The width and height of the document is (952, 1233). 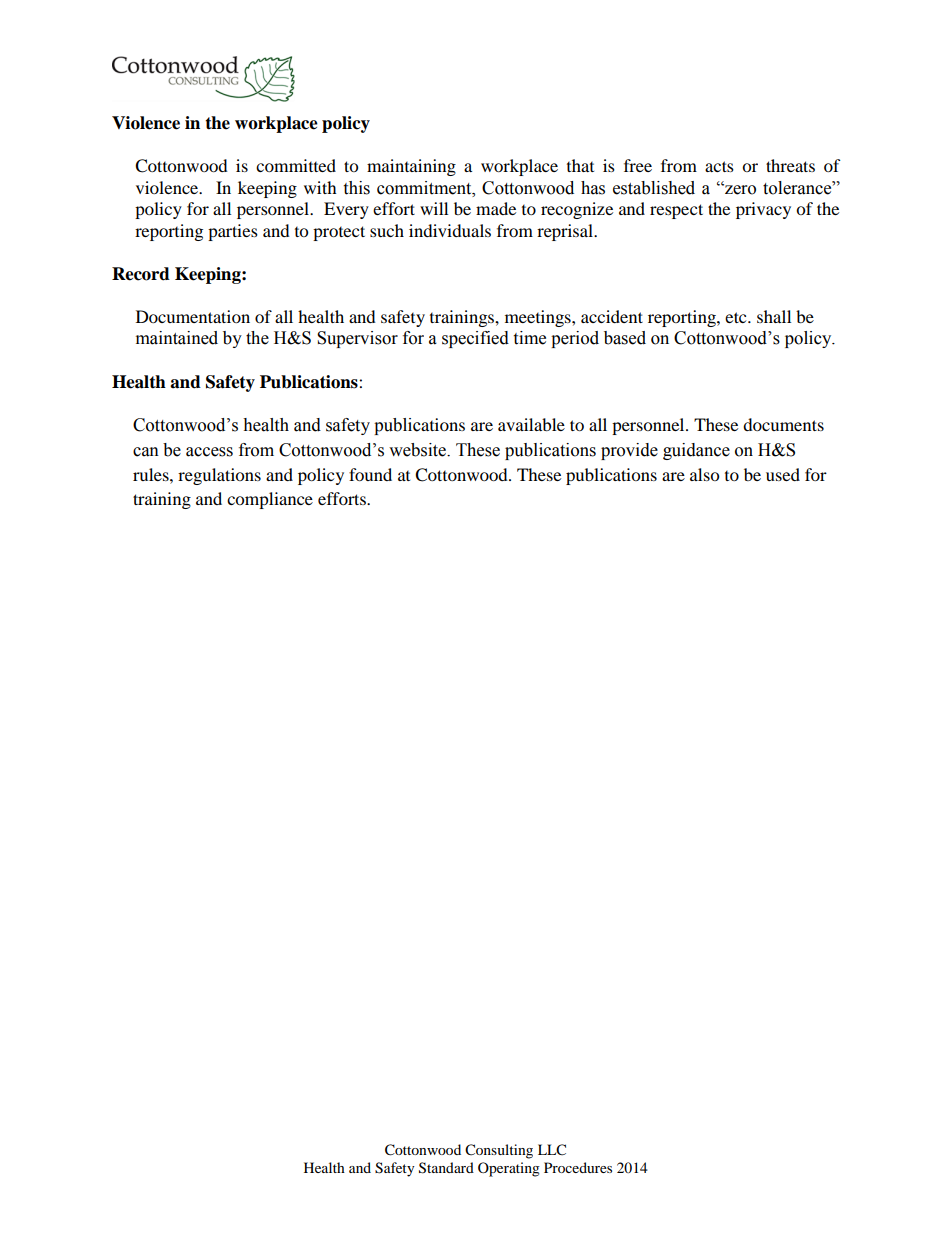 I want to click on Consulting, so click(x=499, y=1151).
